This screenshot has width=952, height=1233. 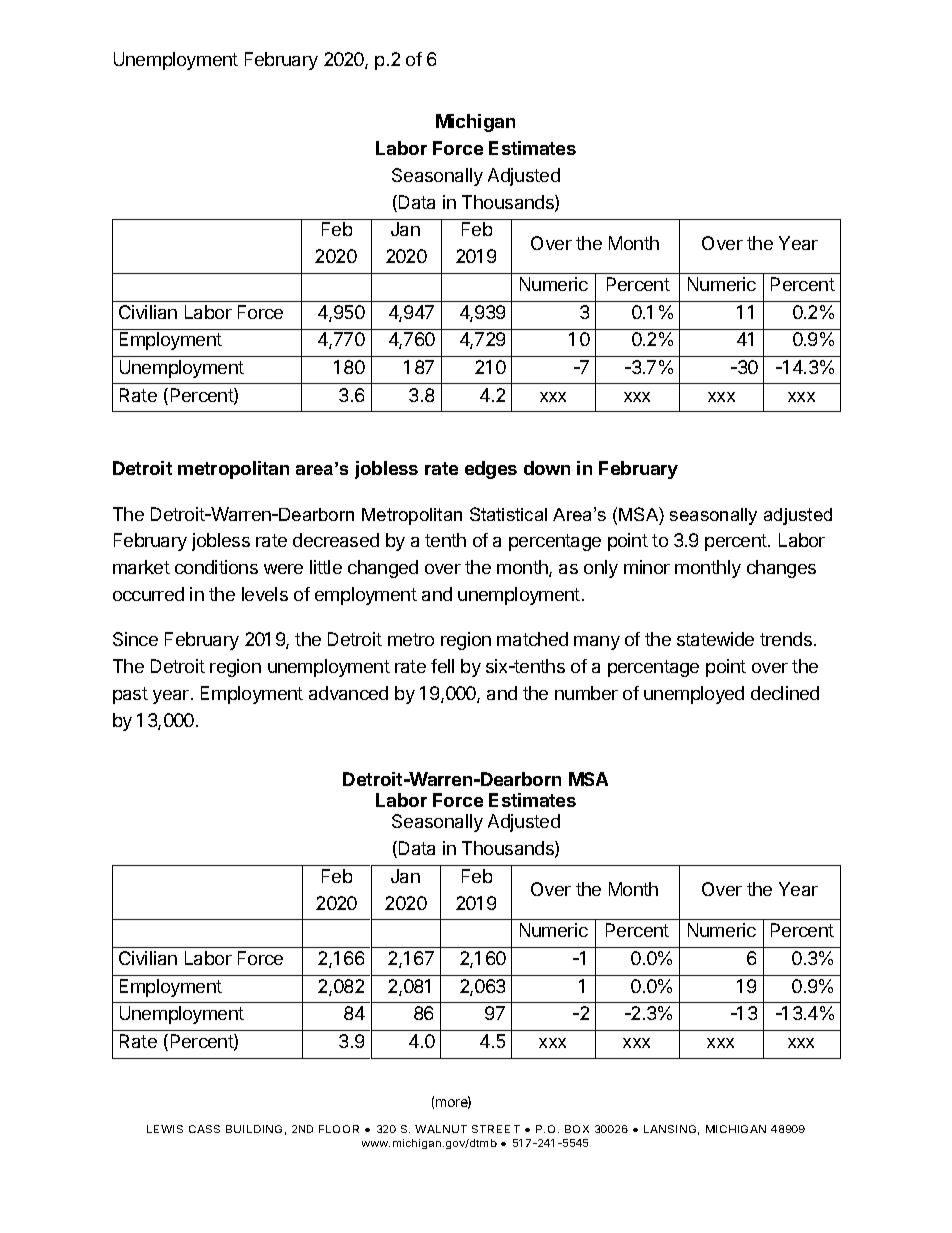 I want to click on STREET, so click(x=496, y=1129).
